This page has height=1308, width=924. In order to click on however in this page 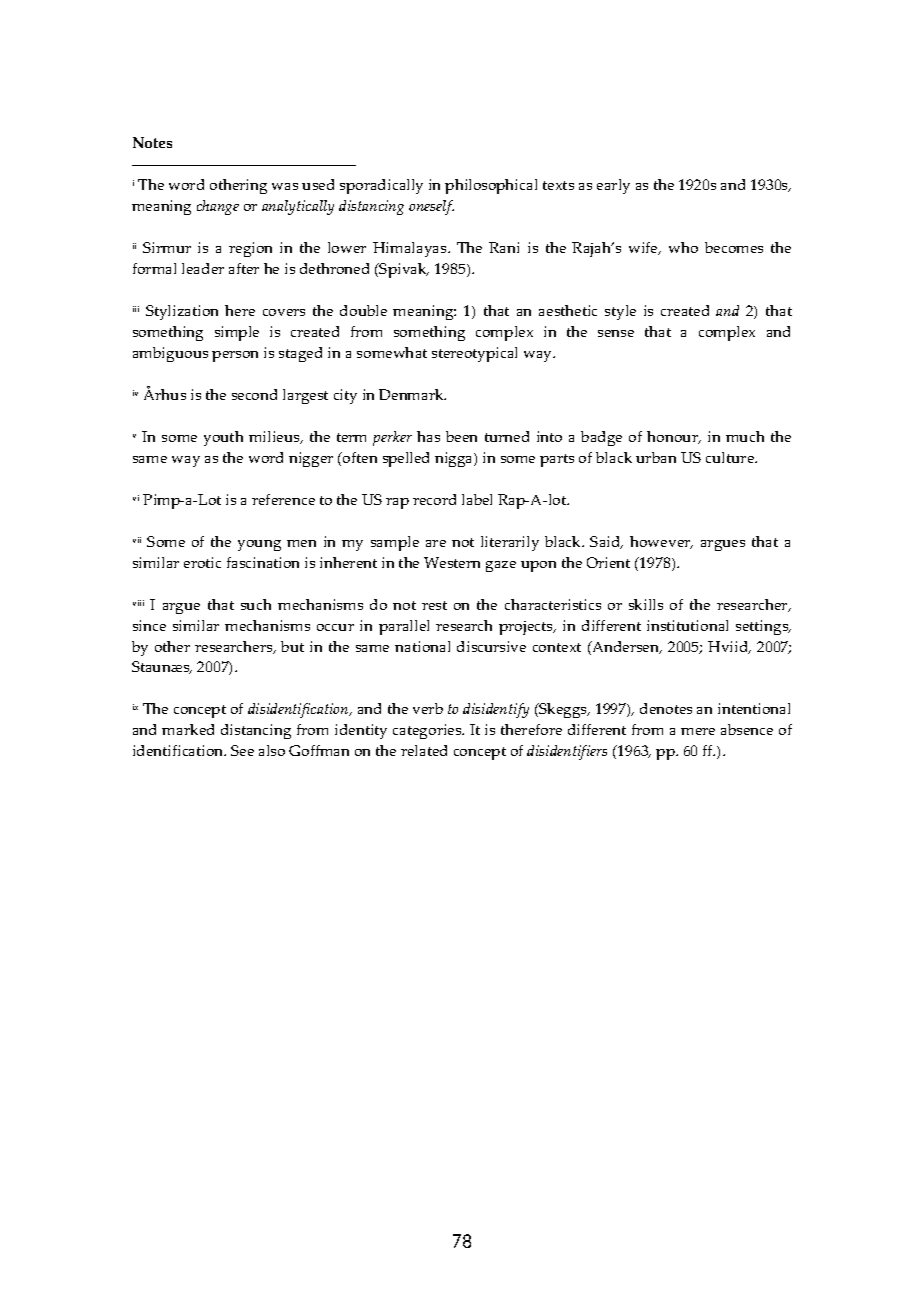, I will do `click(661, 542)`.
